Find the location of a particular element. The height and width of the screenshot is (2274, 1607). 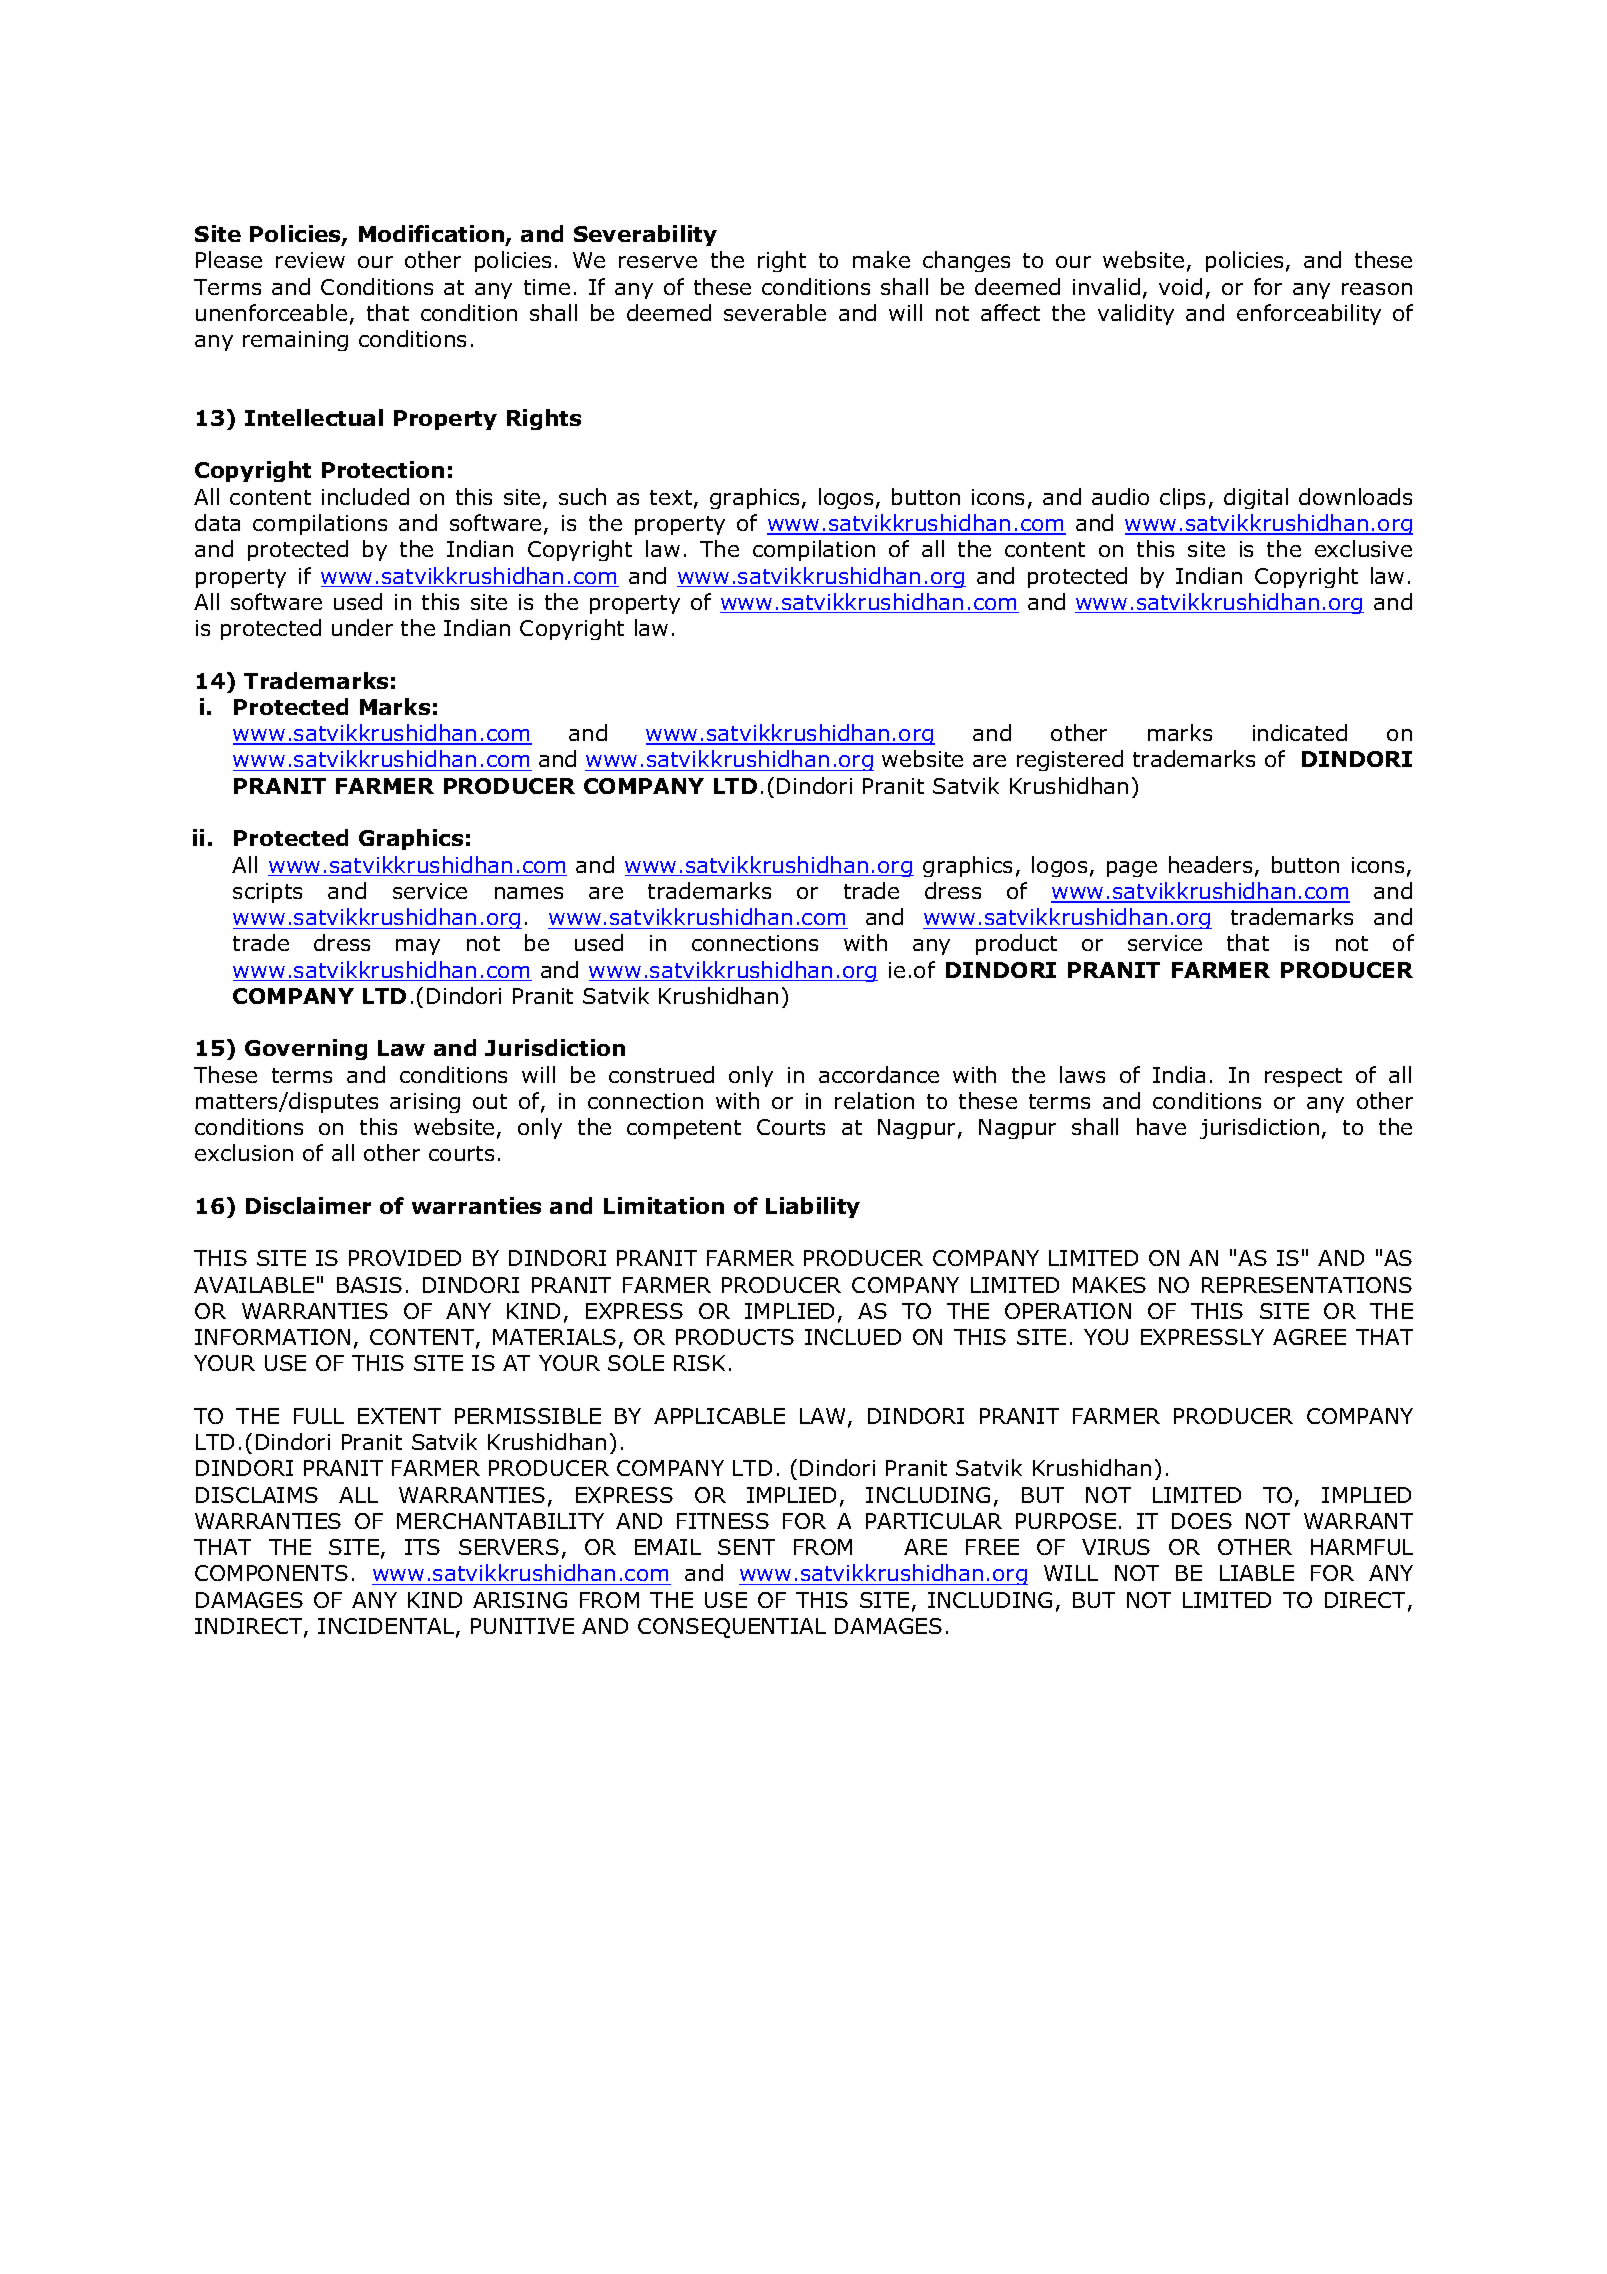

review is located at coordinates (310, 260).
